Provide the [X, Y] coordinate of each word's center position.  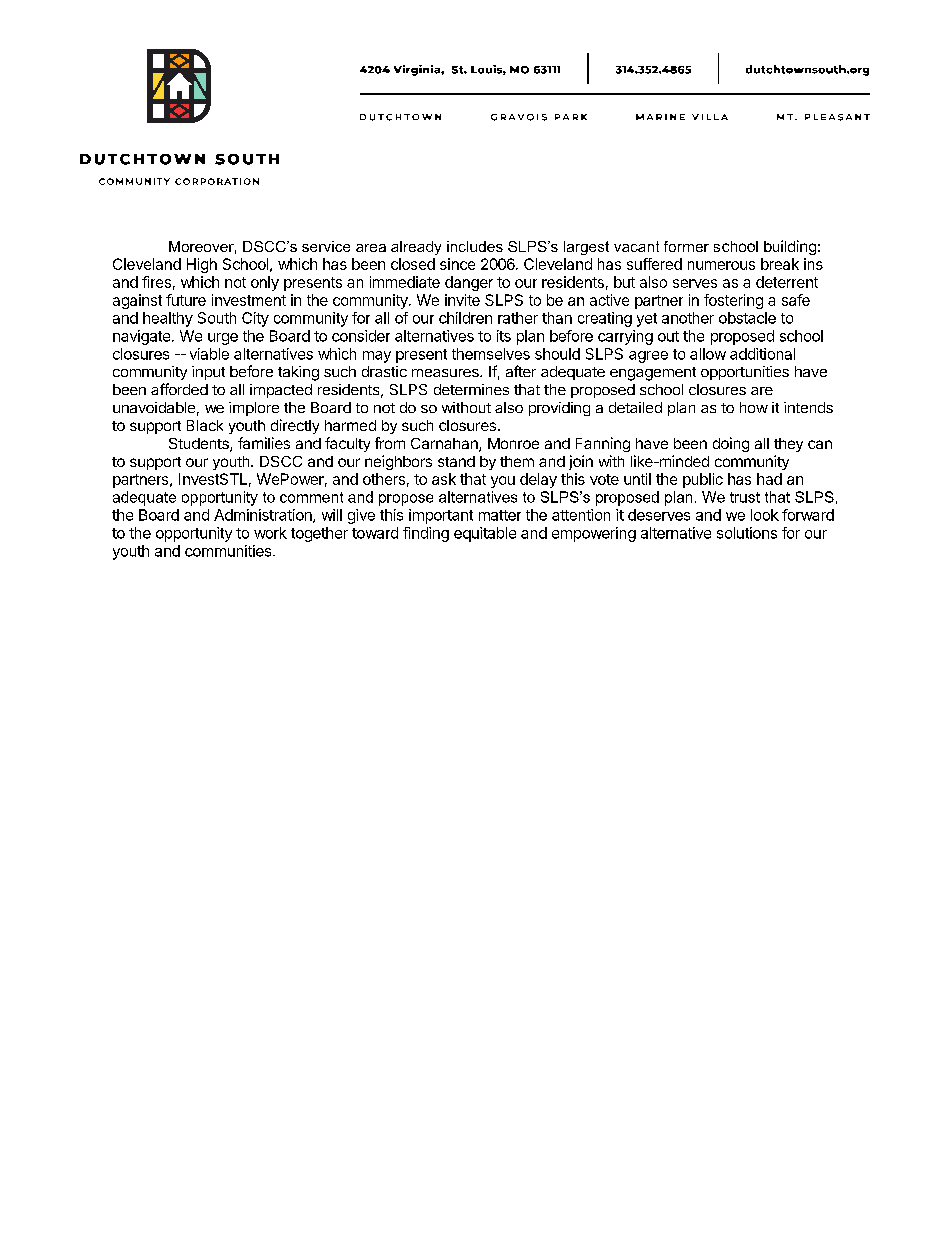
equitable [485, 534]
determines [471, 389]
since [457, 264]
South [217, 318]
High [202, 265]
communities [229, 551]
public [703, 480]
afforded [179, 389]
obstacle [747, 318]
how [754, 407]
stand [456, 461]
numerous [721, 265]
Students [200, 445]
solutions [747, 533]
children [465, 318]
